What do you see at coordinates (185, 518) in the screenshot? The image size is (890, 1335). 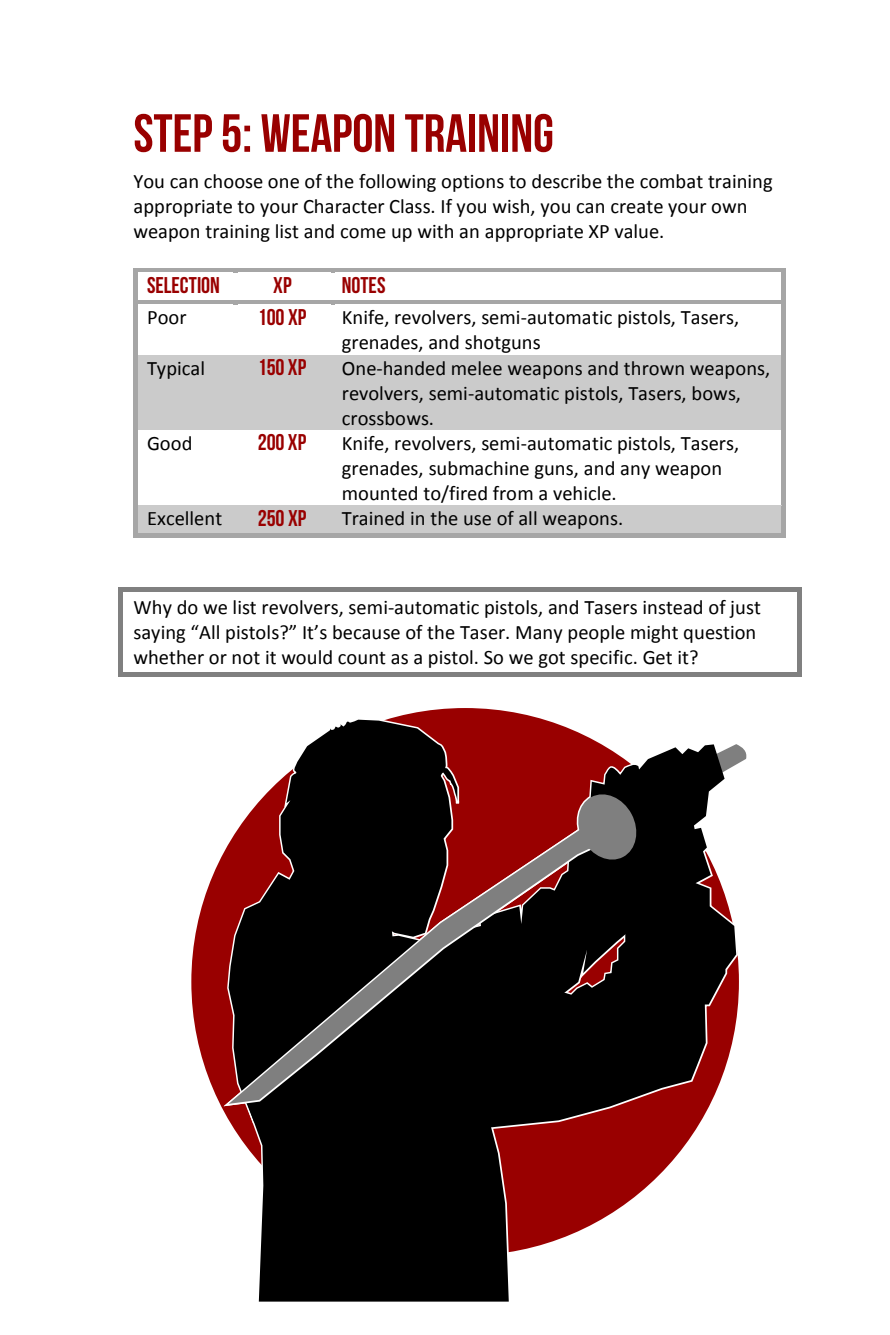 I see `Excellent` at bounding box center [185, 518].
